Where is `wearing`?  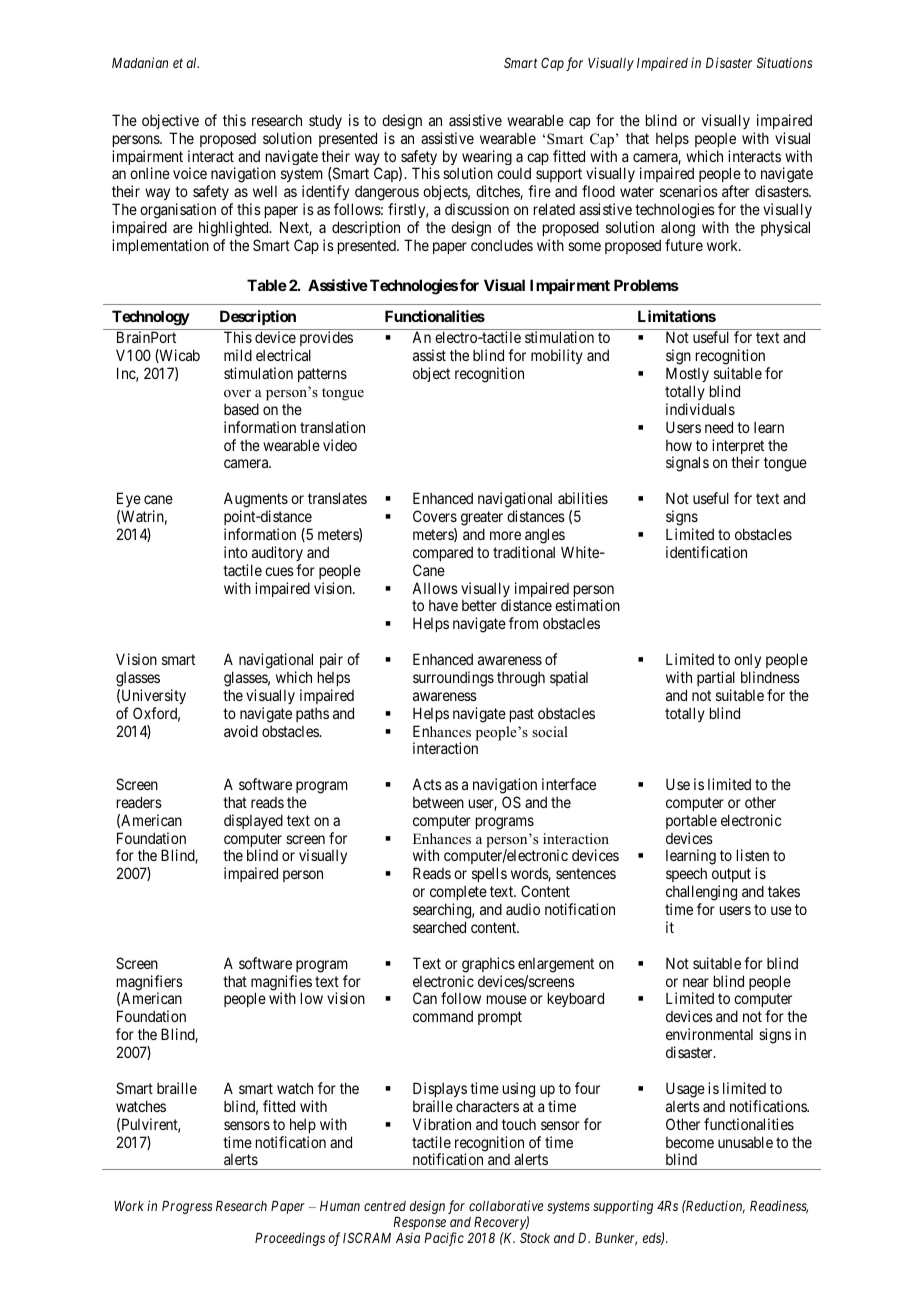
wearing is located at coordinates (487, 159).
